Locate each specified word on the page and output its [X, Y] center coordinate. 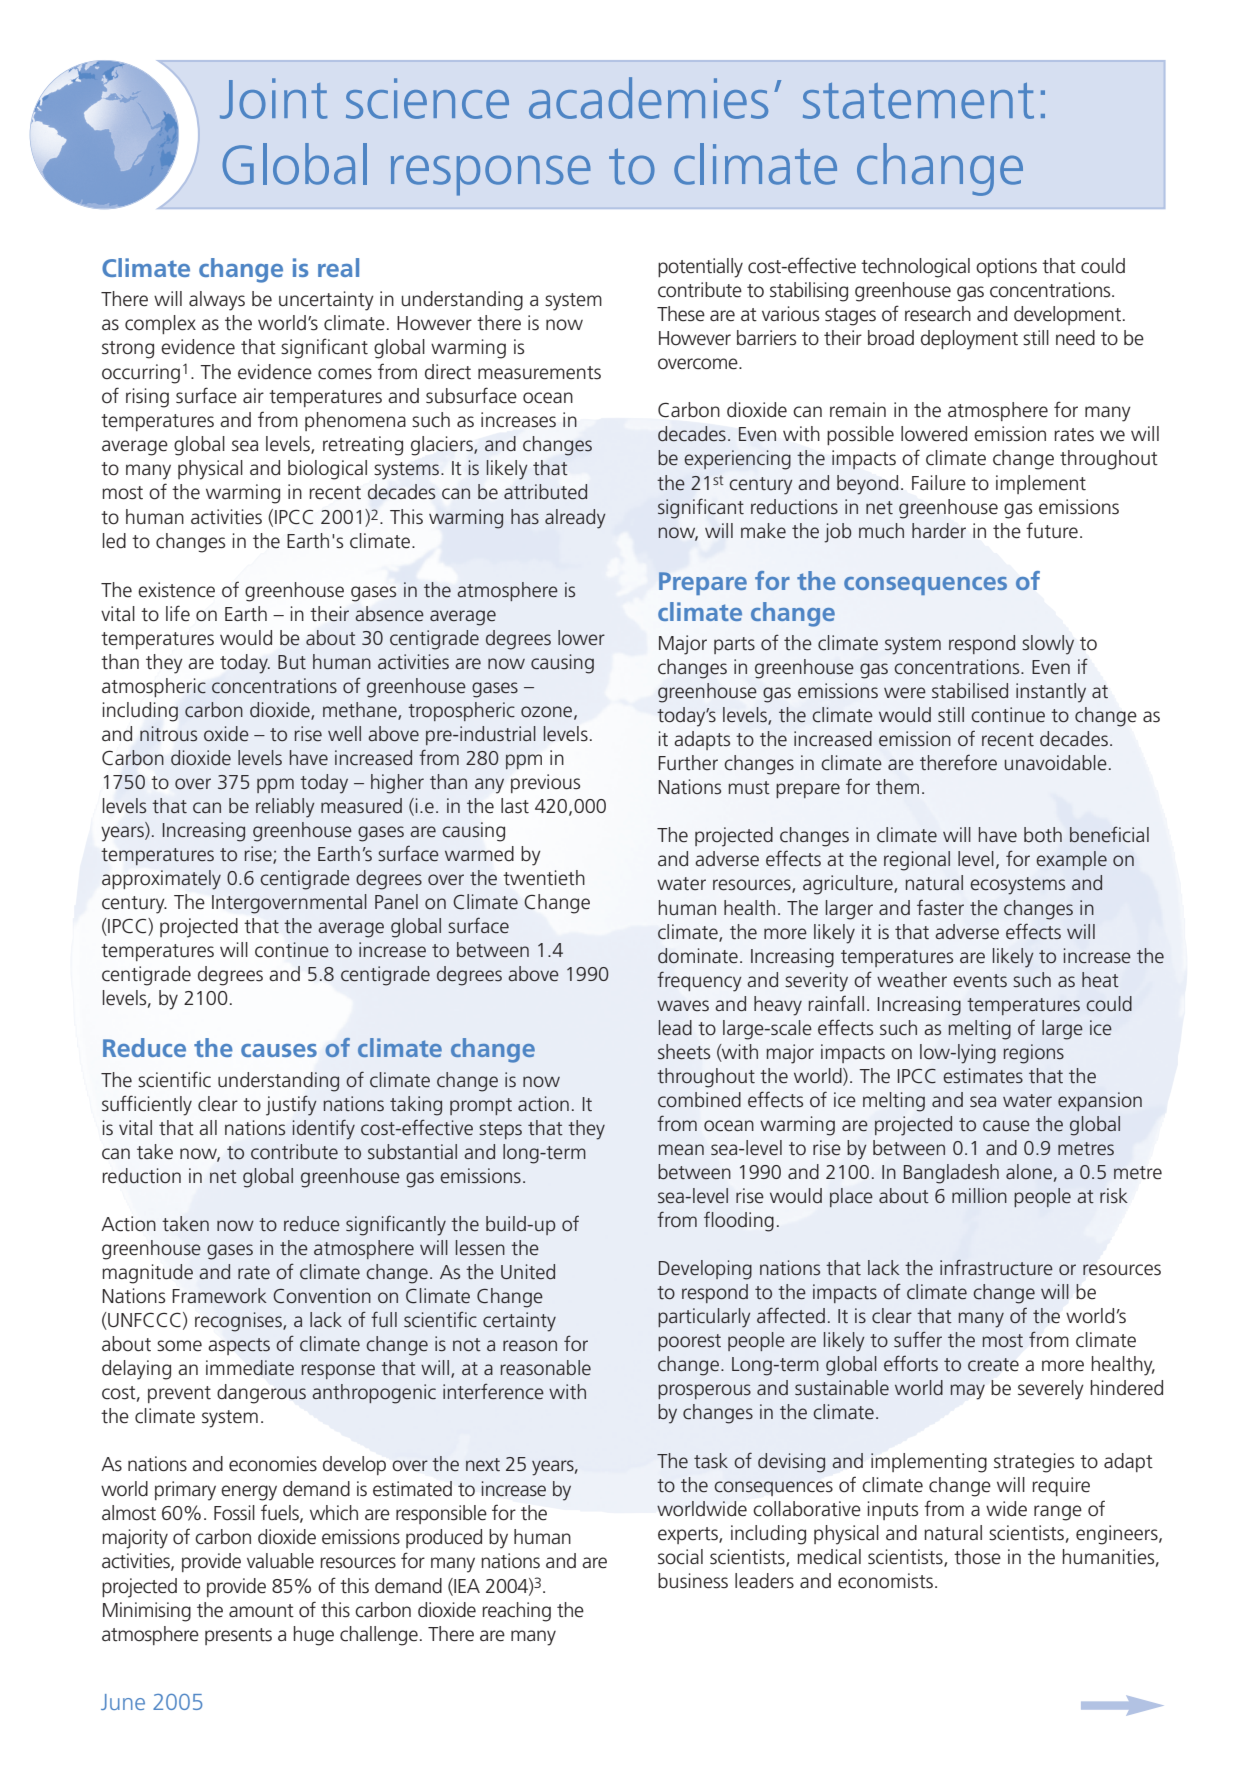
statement [918, 101]
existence [176, 590]
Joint [273, 98]
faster [940, 907]
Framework [220, 1295]
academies [648, 98]
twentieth [544, 878]
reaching [516, 1612]
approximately [161, 880]
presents [238, 1636]
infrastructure [996, 1267]
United [528, 1271]
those [977, 1557]
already [575, 519]
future [1052, 530]
